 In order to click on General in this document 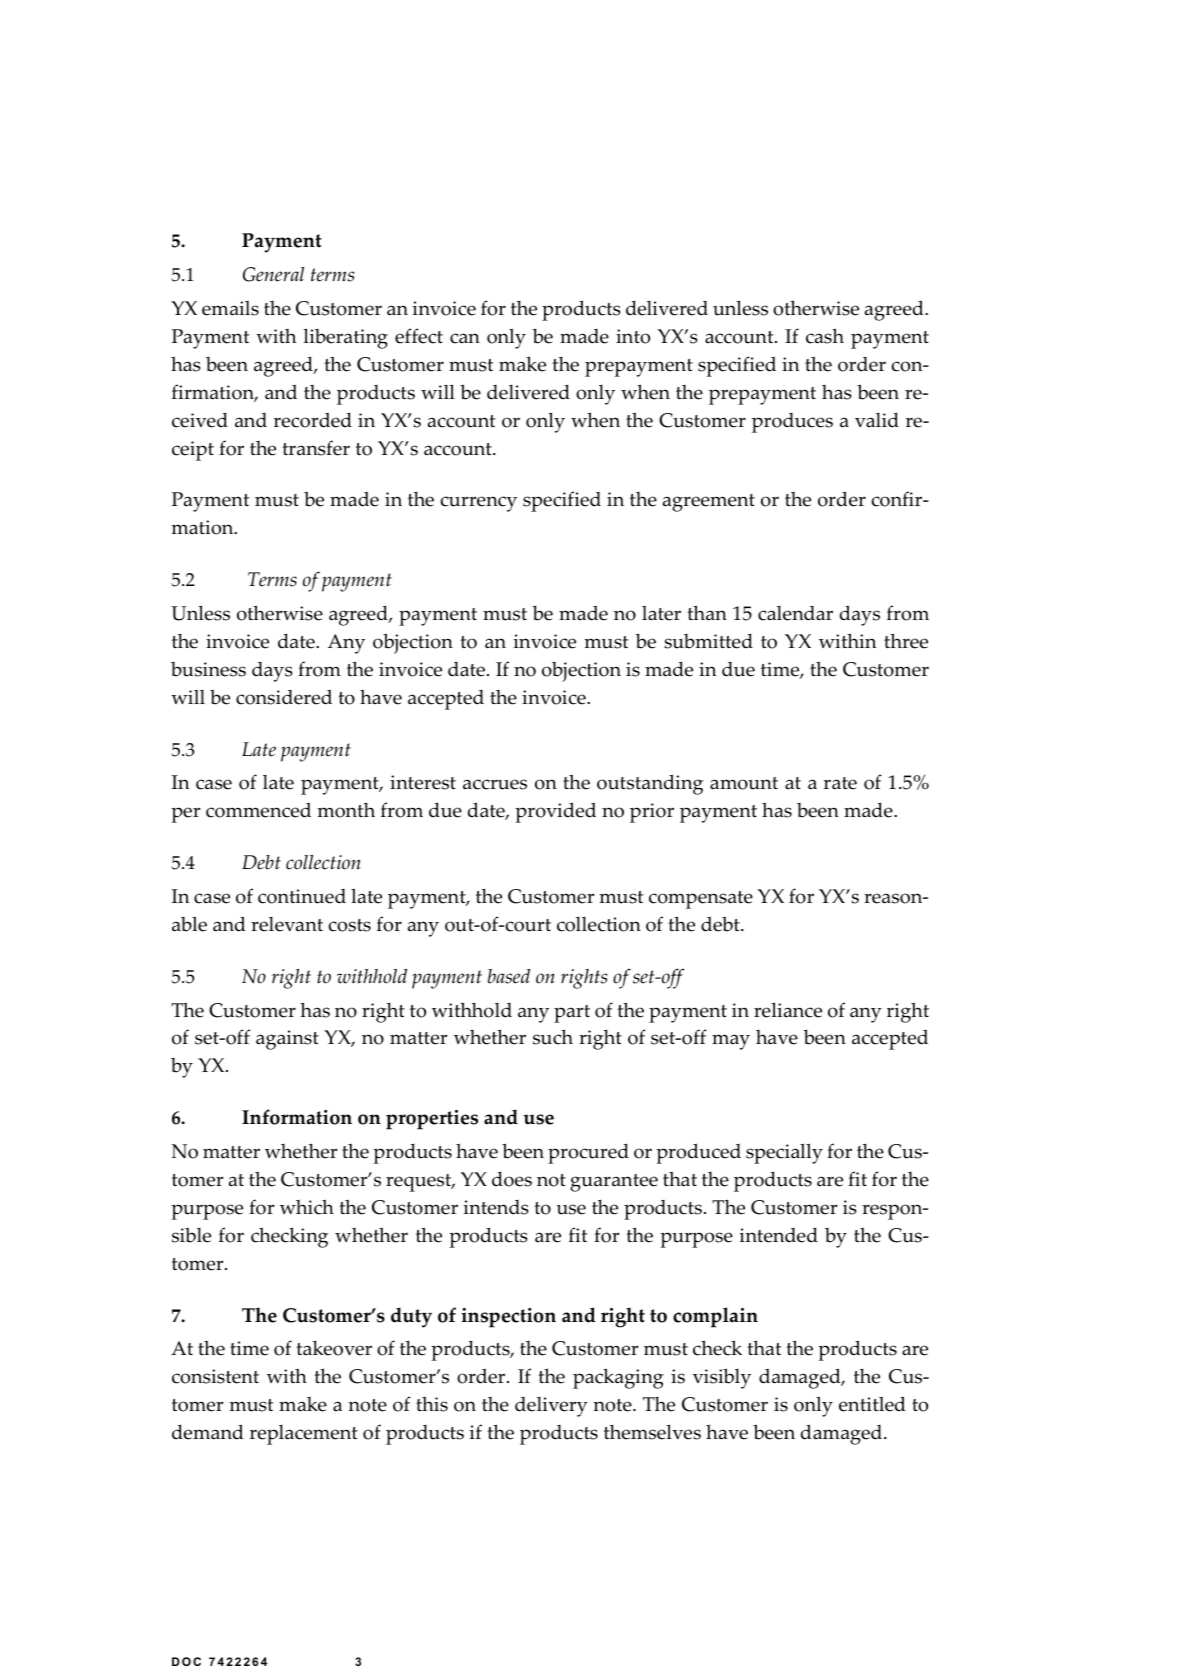, I will do `click(273, 274)`.
